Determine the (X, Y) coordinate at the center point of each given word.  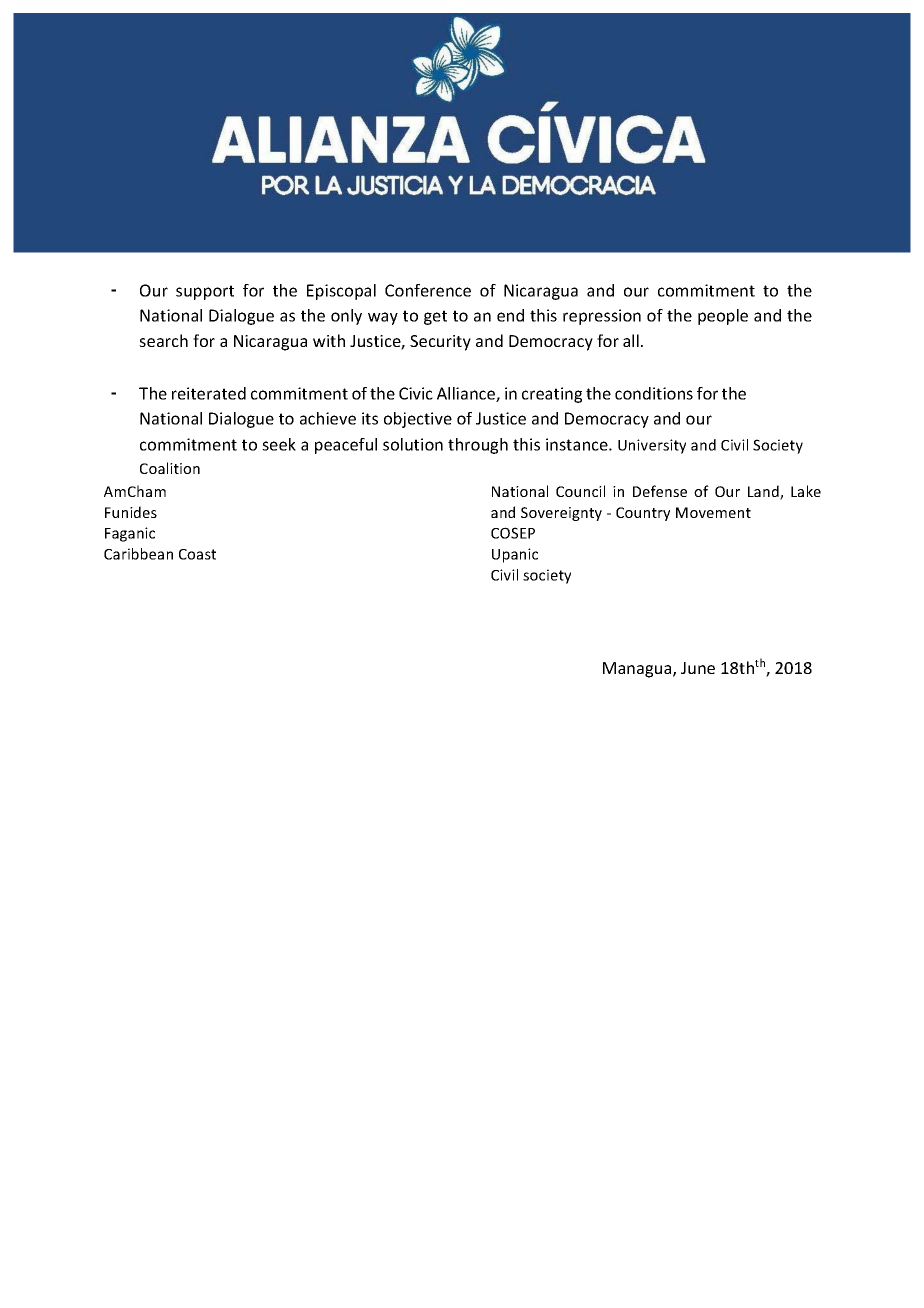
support (205, 292)
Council (580, 491)
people (723, 317)
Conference (428, 290)
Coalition (170, 468)
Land (764, 492)
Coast (197, 554)
